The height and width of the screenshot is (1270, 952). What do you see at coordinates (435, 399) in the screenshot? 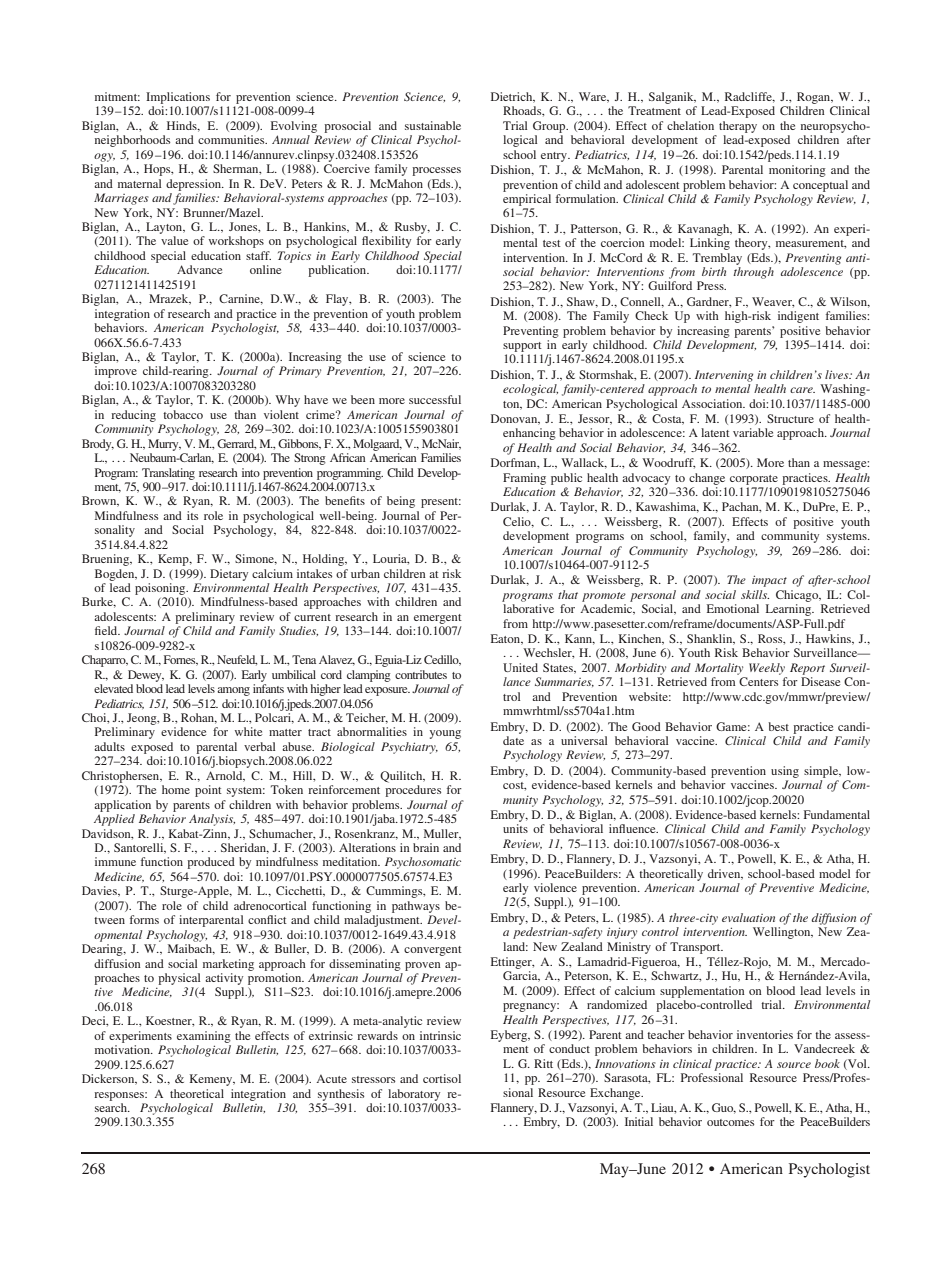
I see `successful` at bounding box center [435, 399].
